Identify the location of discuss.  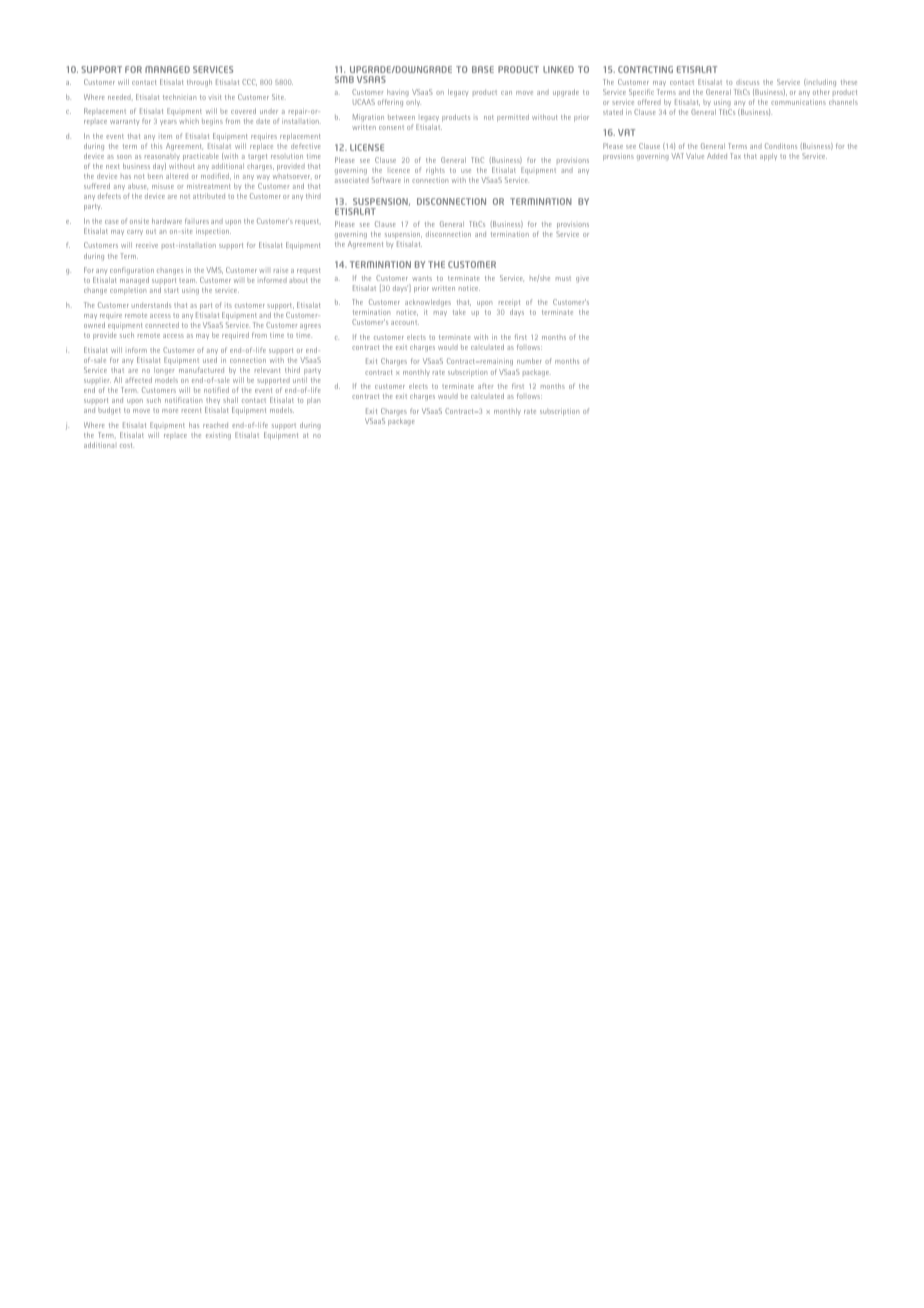
(747, 82).
